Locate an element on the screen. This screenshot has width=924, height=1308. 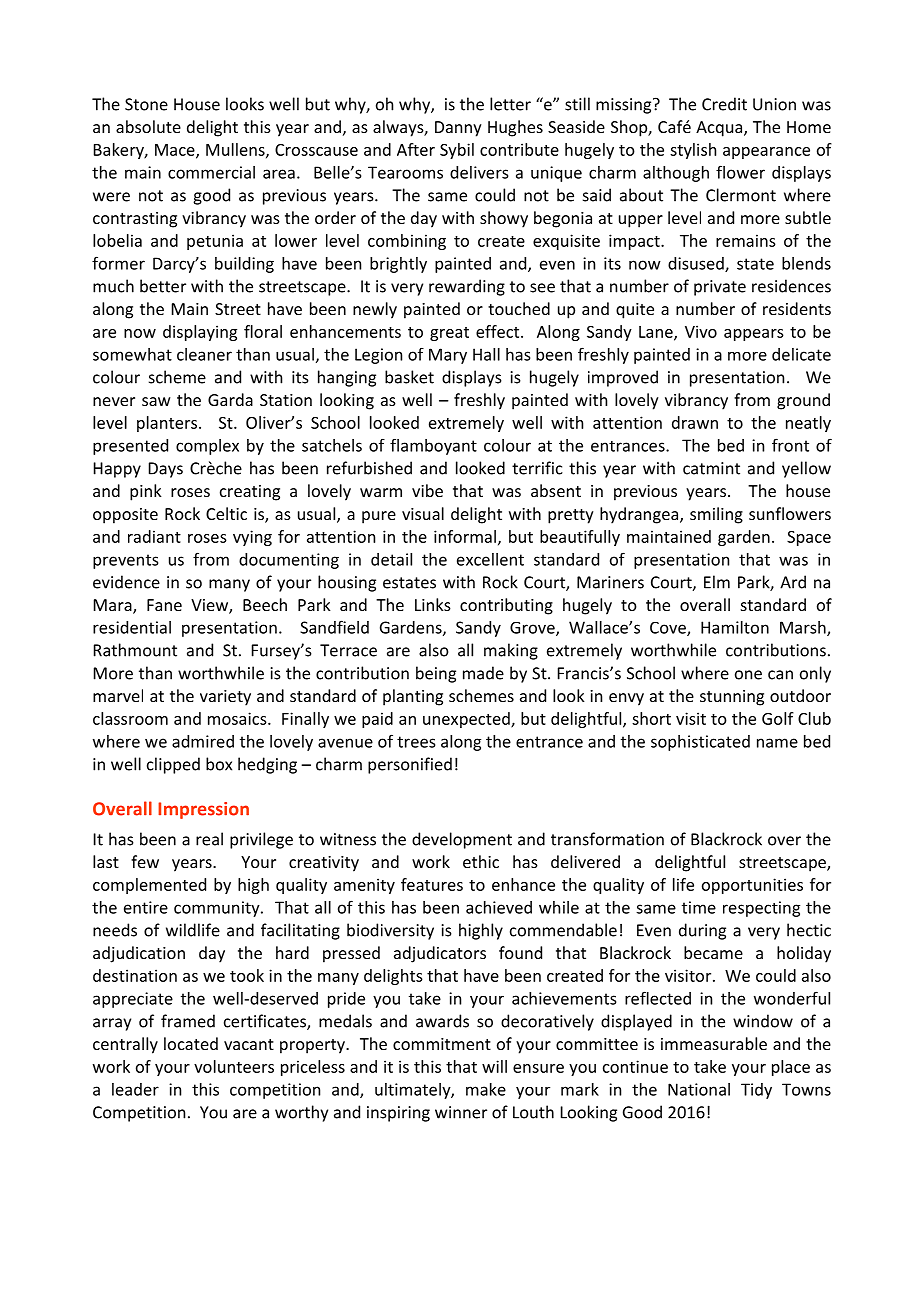
flamboyant is located at coordinates (433, 447).
